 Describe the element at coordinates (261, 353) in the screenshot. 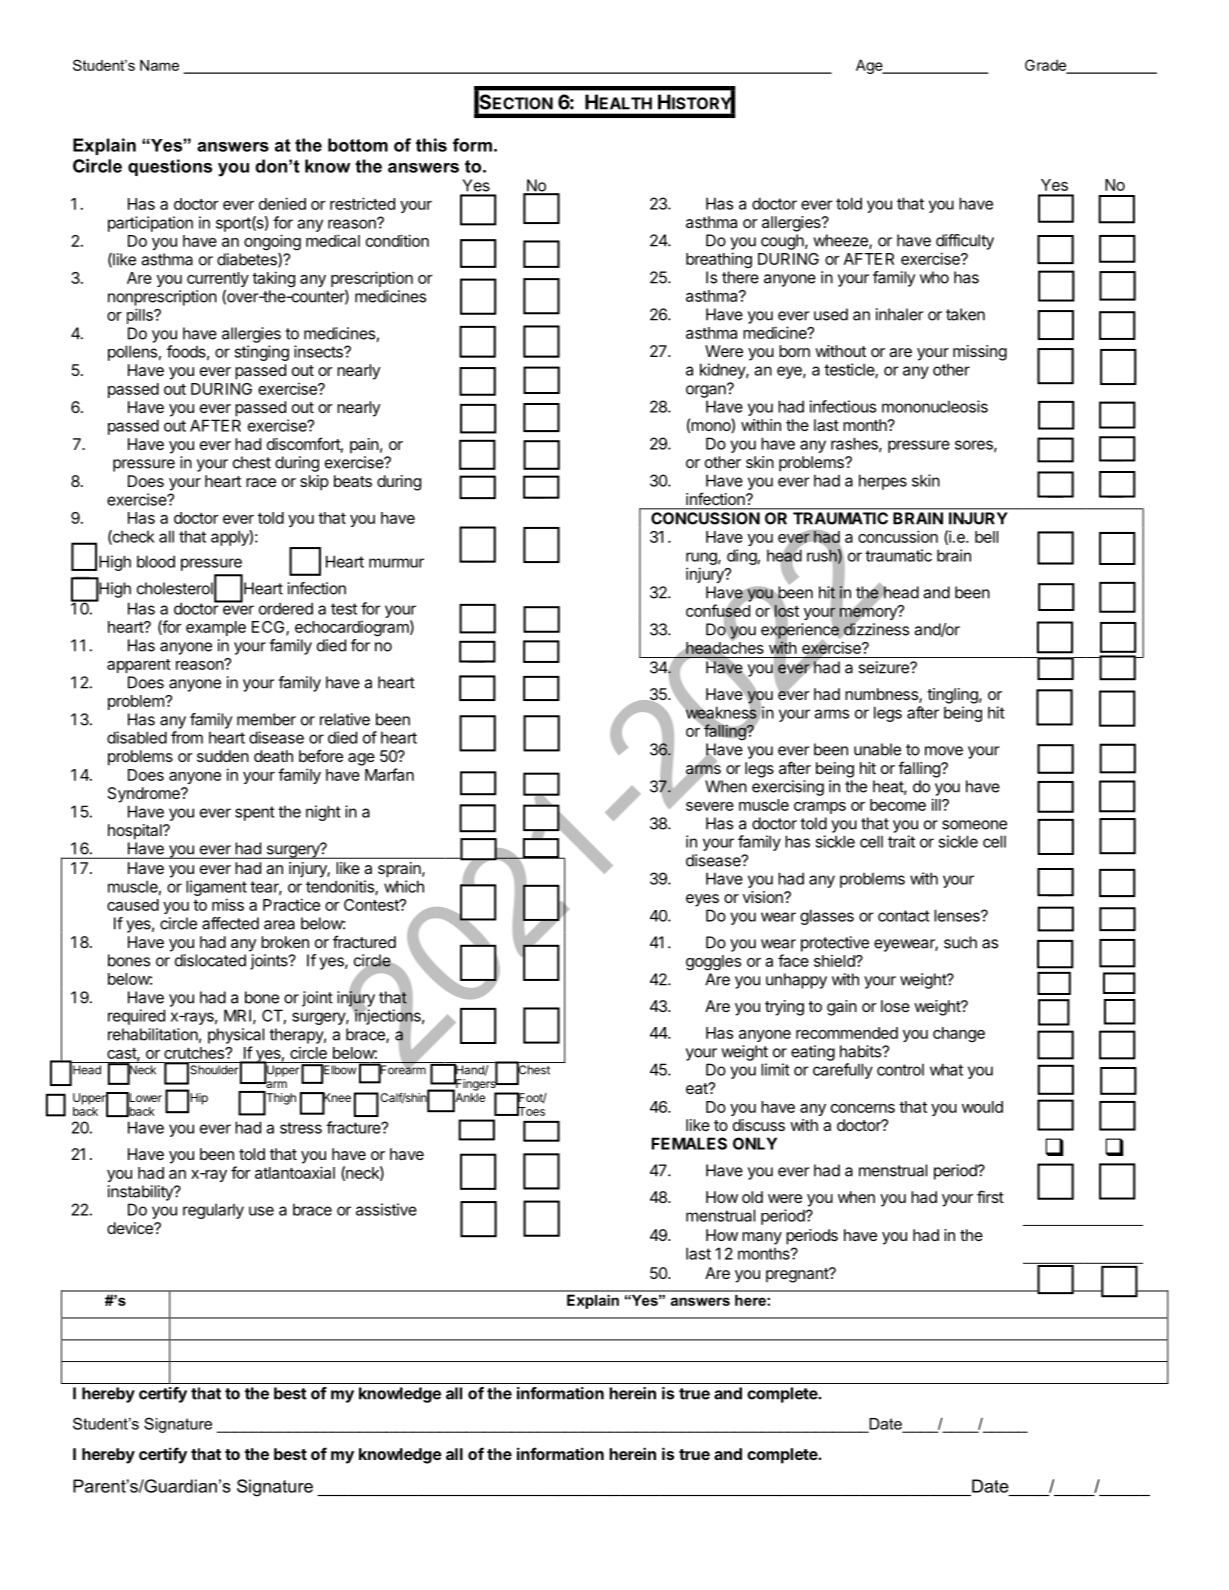

I see `stinging` at that location.
